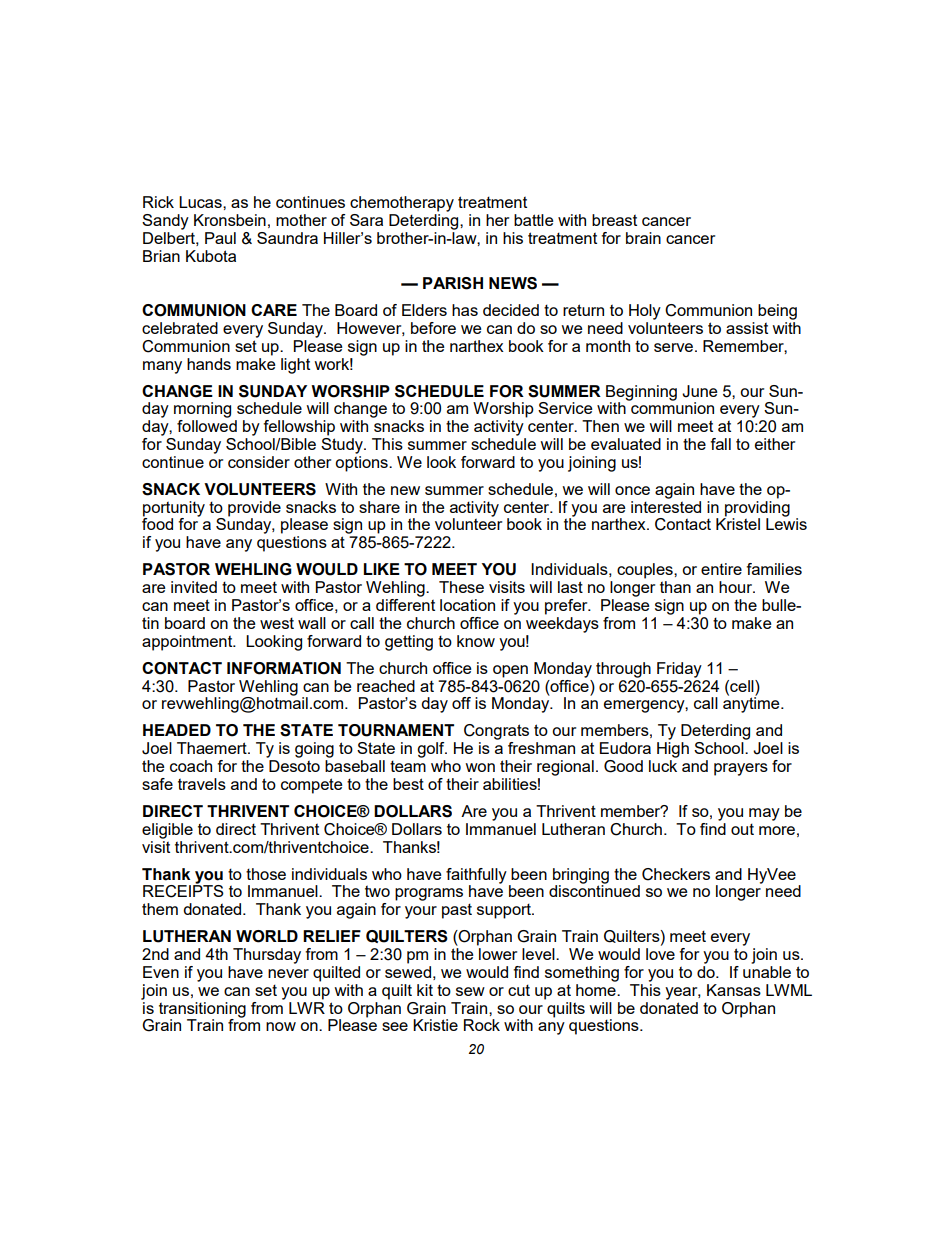  Describe the element at coordinates (534, 220) in the screenshot. I see `battle` at that location.
